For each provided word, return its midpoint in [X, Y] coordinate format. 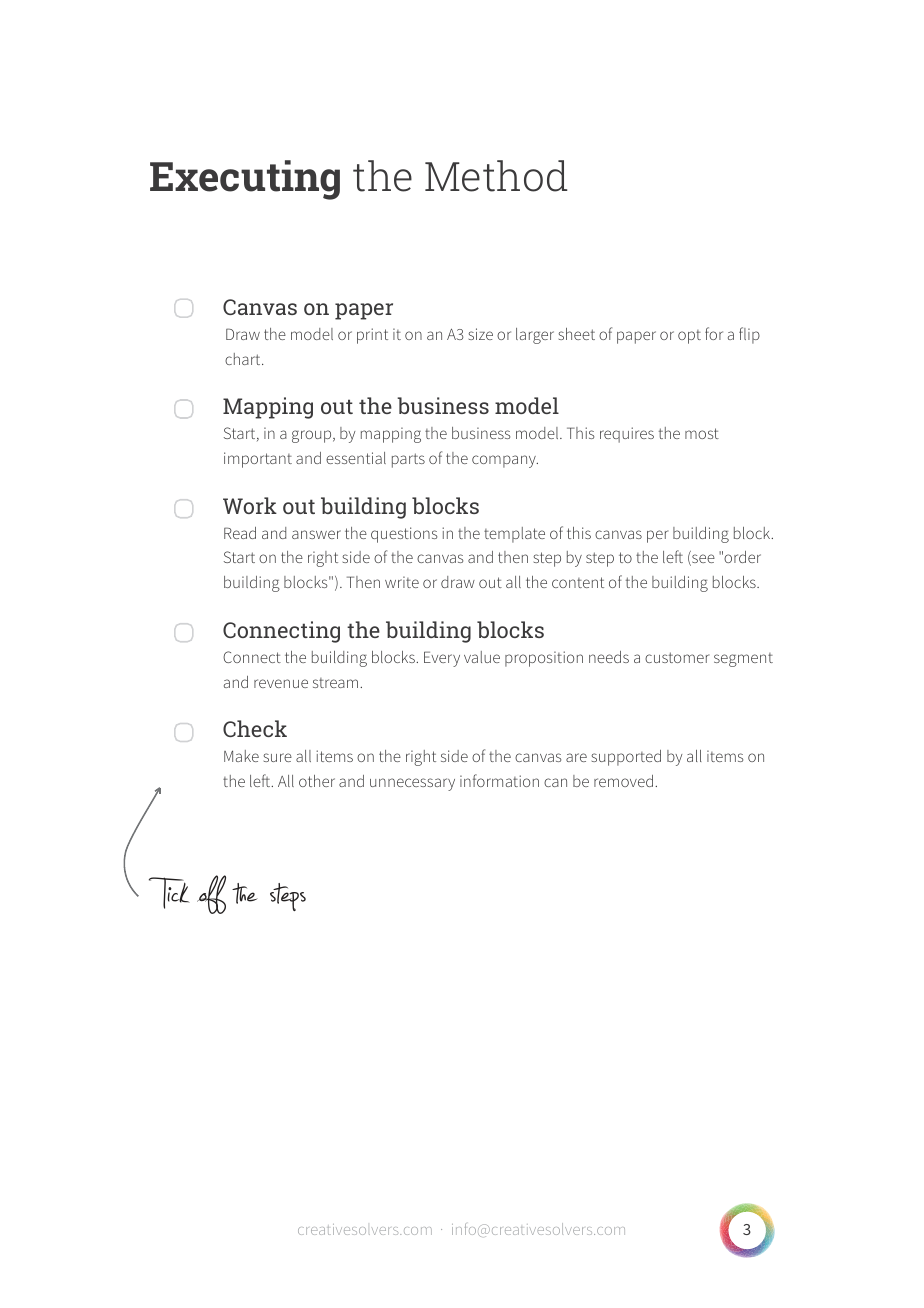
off [211, 894]
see [702, 560]
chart [244, 359]
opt [689, 337]
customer [677, 657]
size [481, 334]
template [514, 535]
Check [255, 728]
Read [240, 533]
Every [442, 659]
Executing [245, 180]
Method [496, 176]
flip [749, 335]
